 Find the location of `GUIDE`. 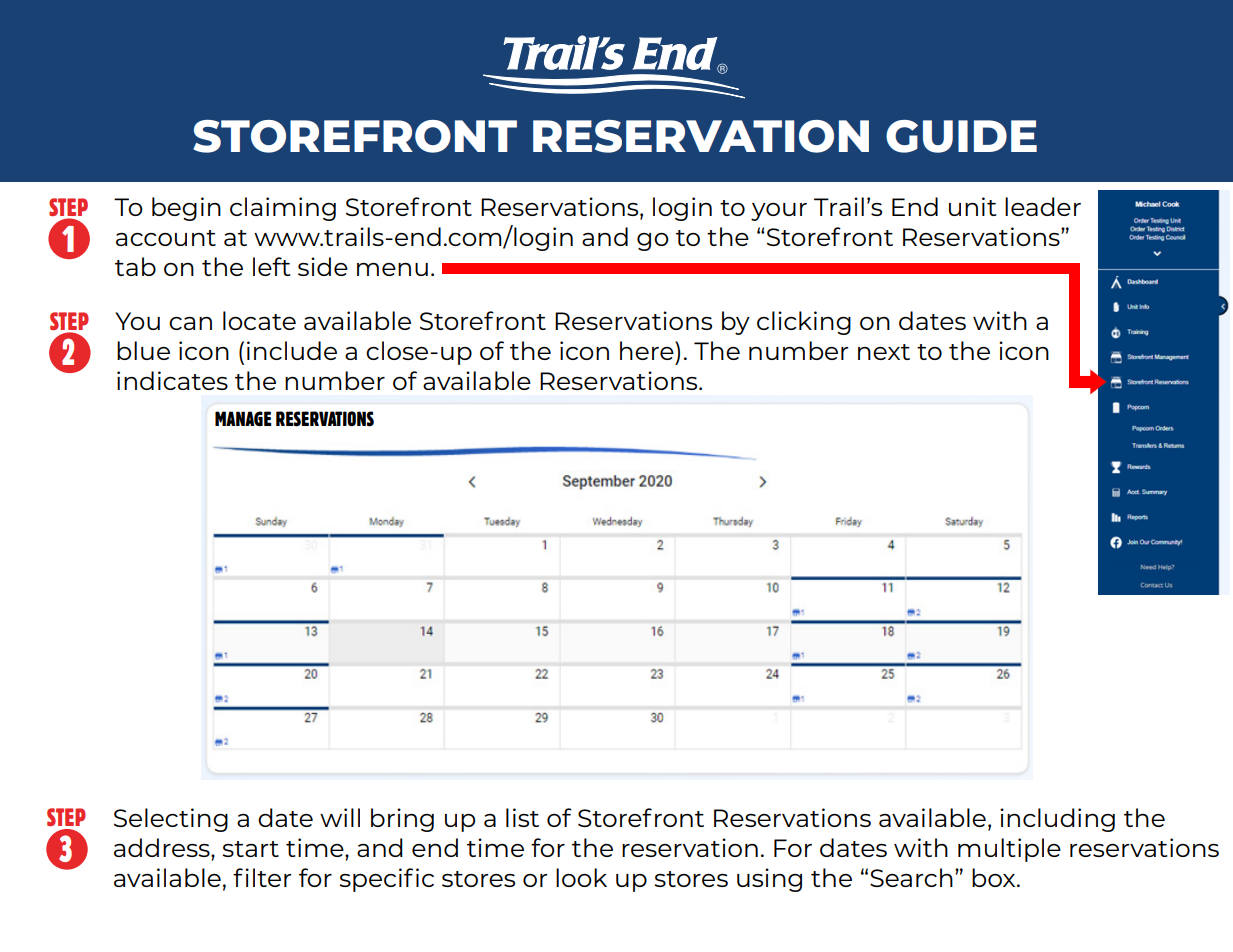

GUIDE is located at coordinates (961, 136).
